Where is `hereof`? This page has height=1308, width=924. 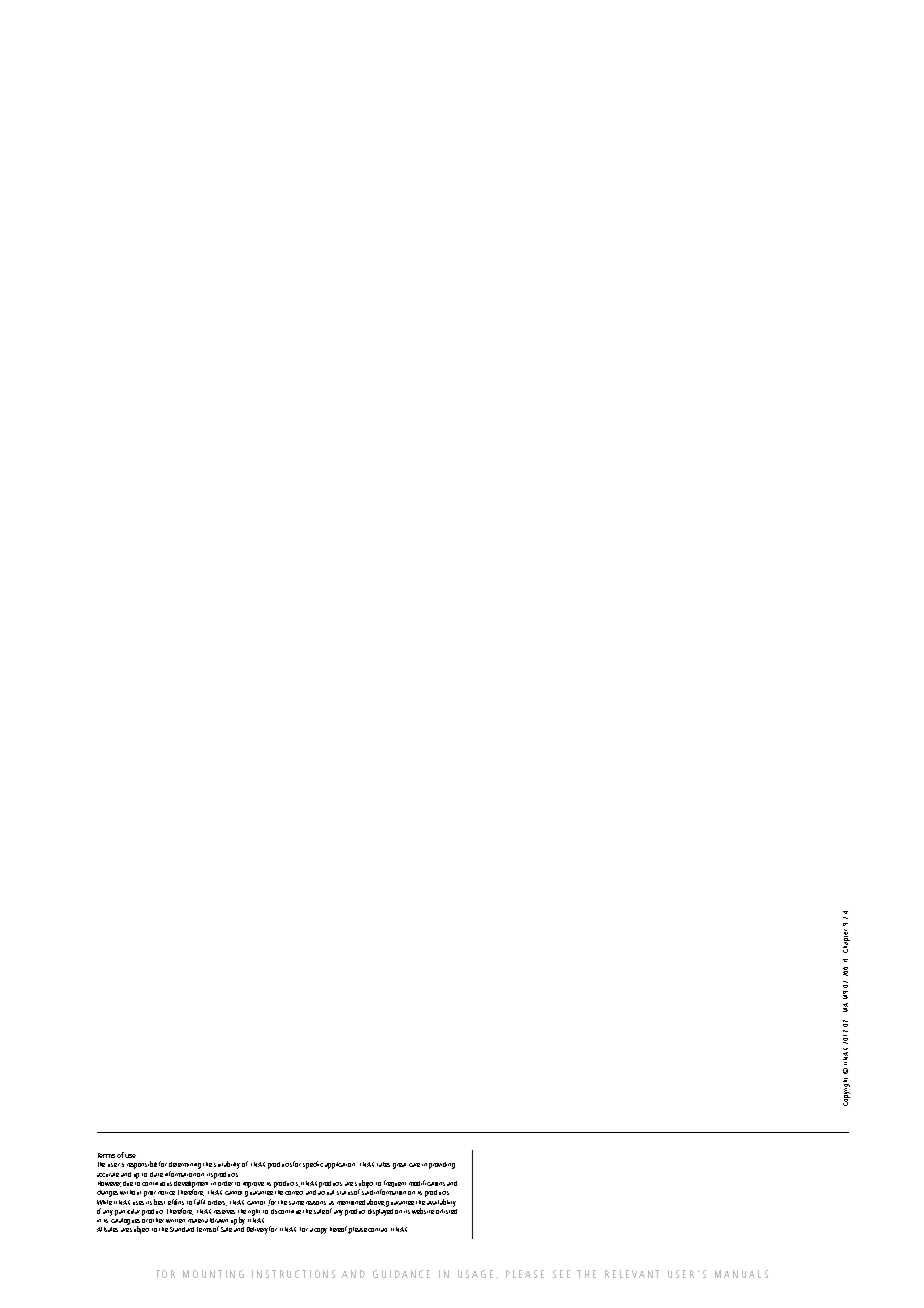
hereof is located at coordinates (339, 1229).
